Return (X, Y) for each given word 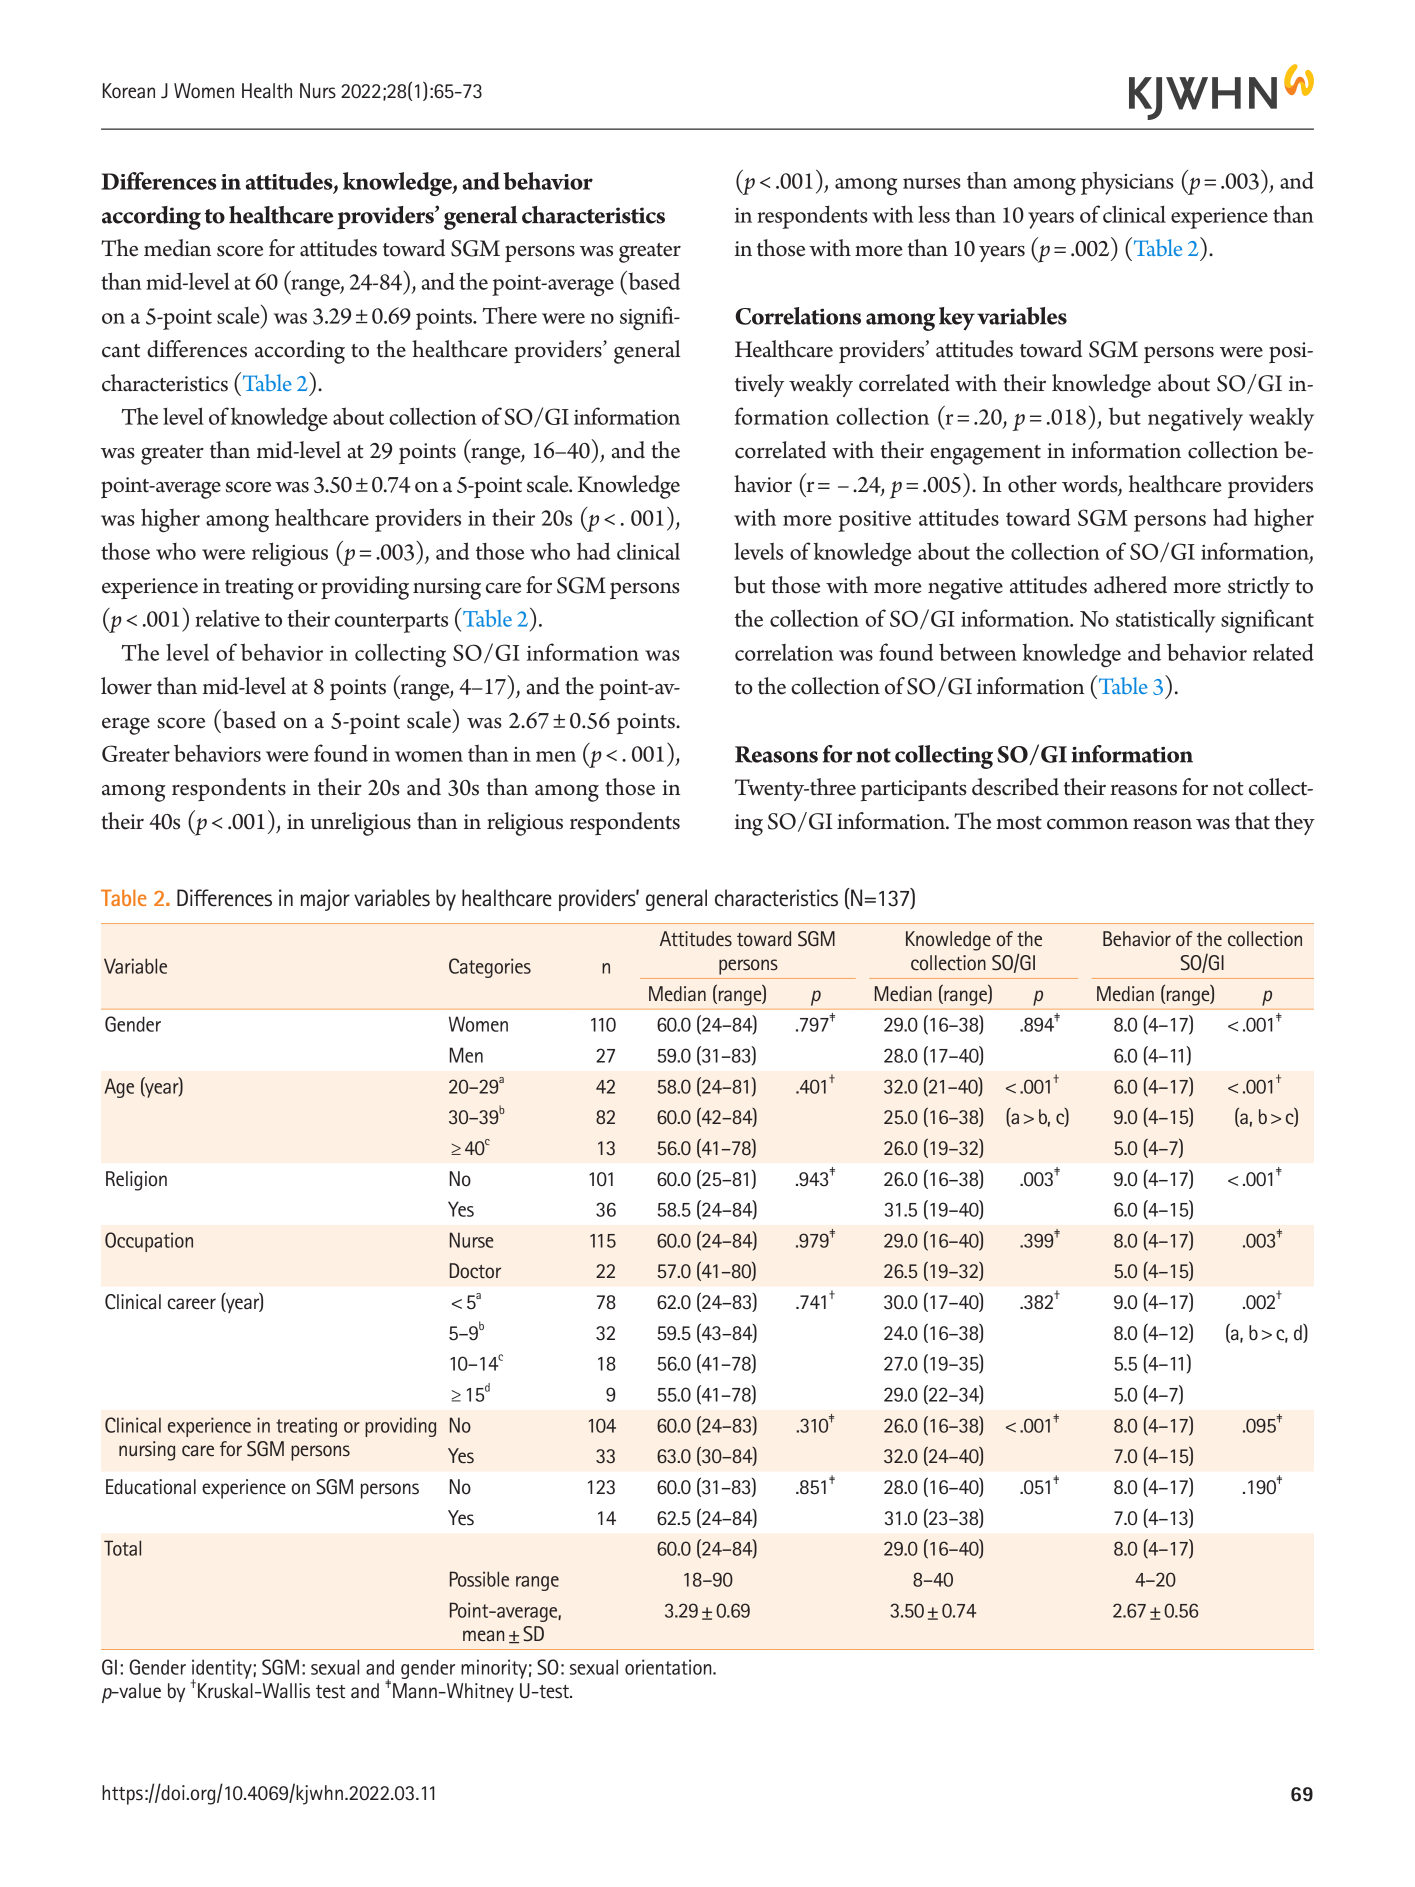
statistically (1165, 621)
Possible (479, 1579)
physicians (1127, 183)
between (978, 652)
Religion (136, 1181)
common (1087, 824)
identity (223, 1670)
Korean (129, 91)
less (934, 214)
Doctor (475, 1270)
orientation (669, 1667)
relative (227, 618)
